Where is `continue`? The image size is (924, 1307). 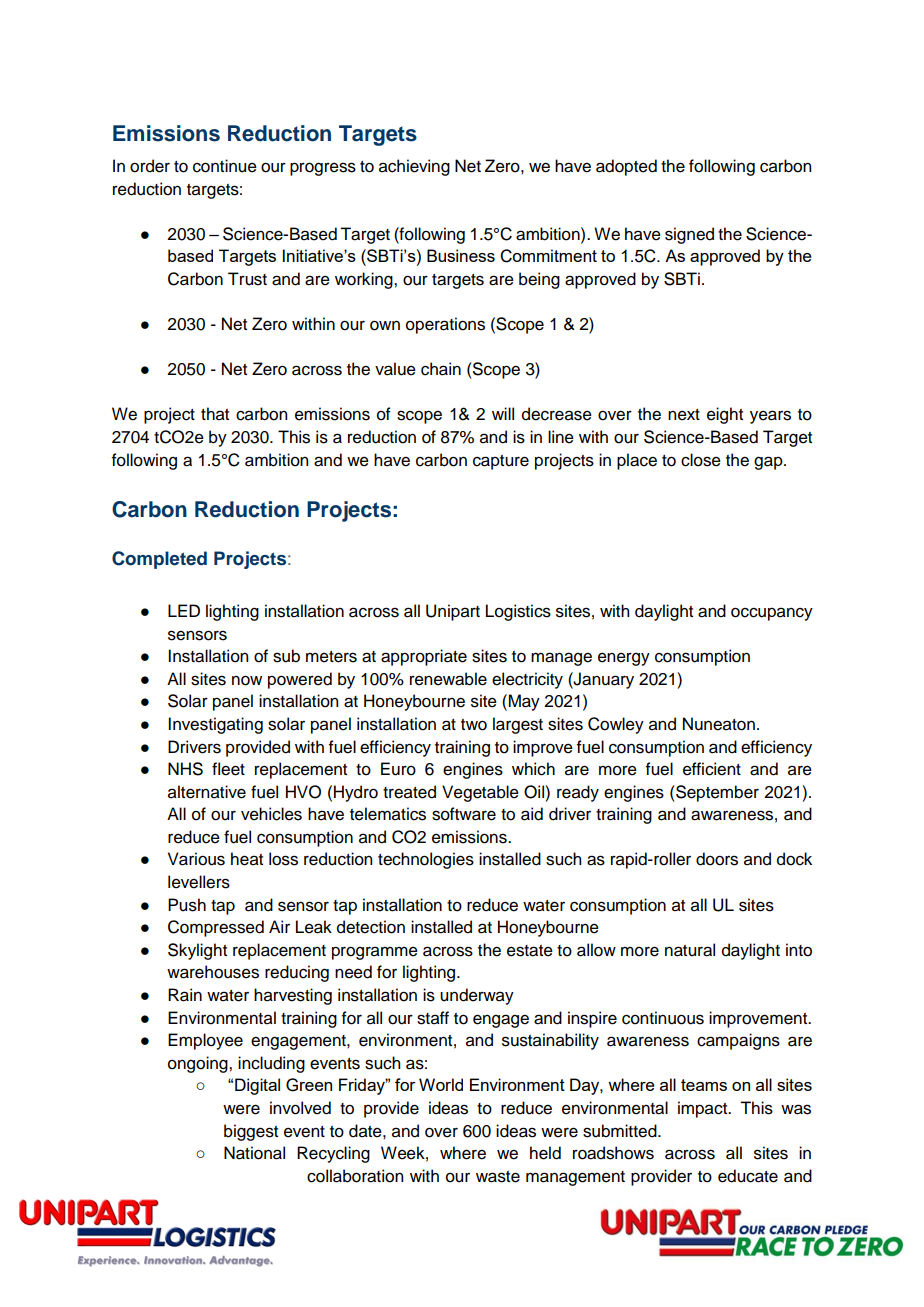
continue is located at coordinates (225, 166).
